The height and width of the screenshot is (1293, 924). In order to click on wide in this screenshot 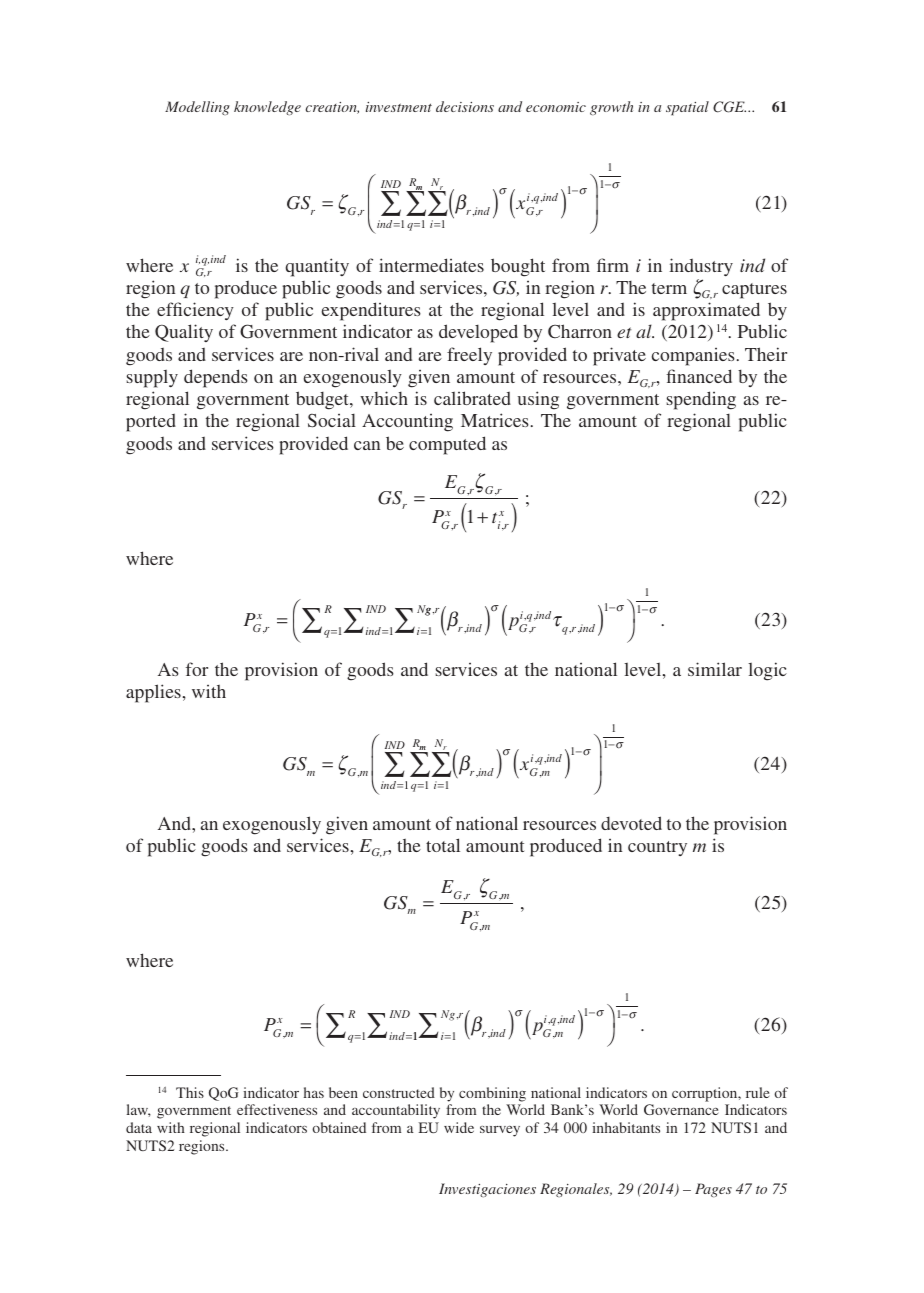, I will do `click(459, 1127)`.
